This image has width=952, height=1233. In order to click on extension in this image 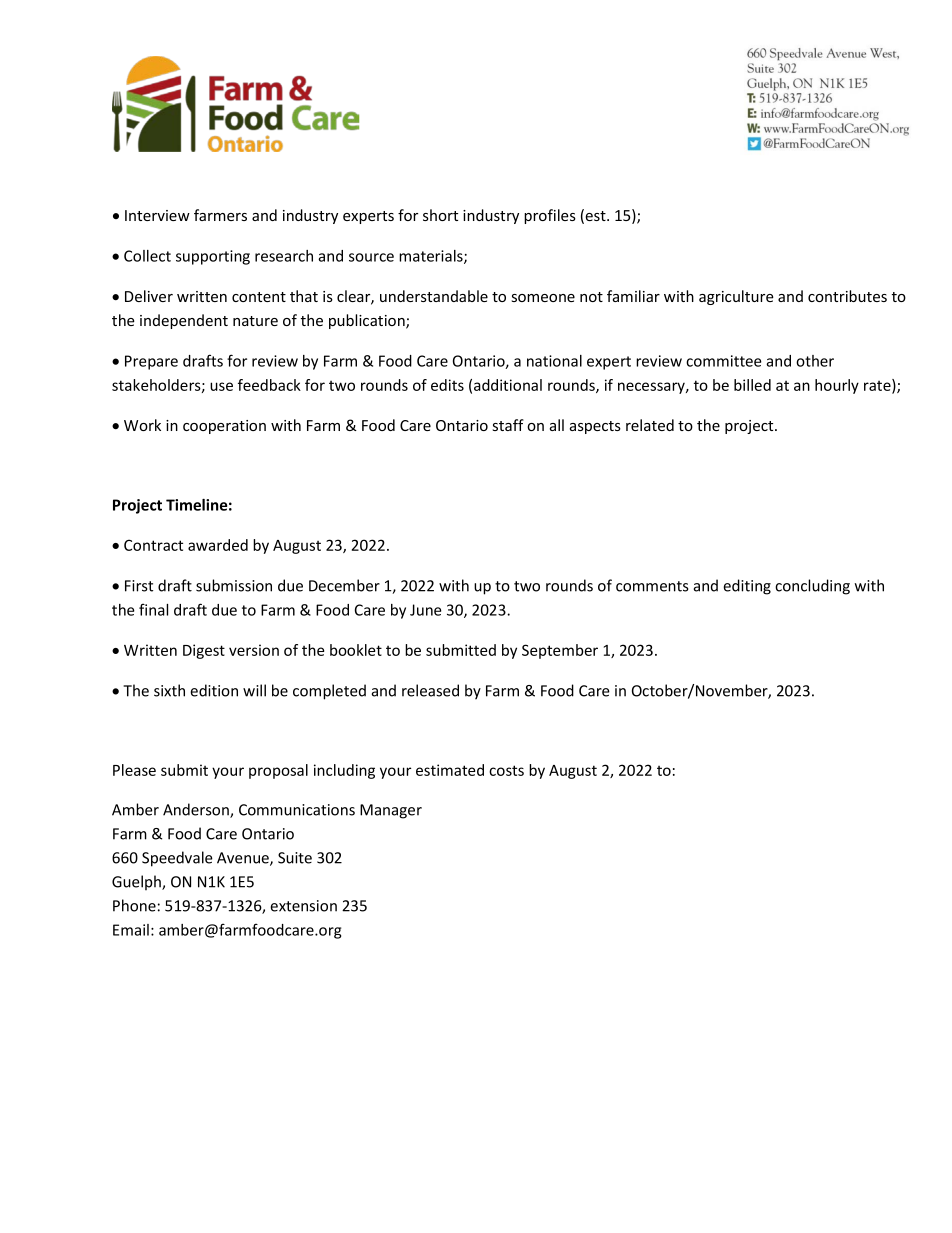, I will do `click(303, 906)`.
